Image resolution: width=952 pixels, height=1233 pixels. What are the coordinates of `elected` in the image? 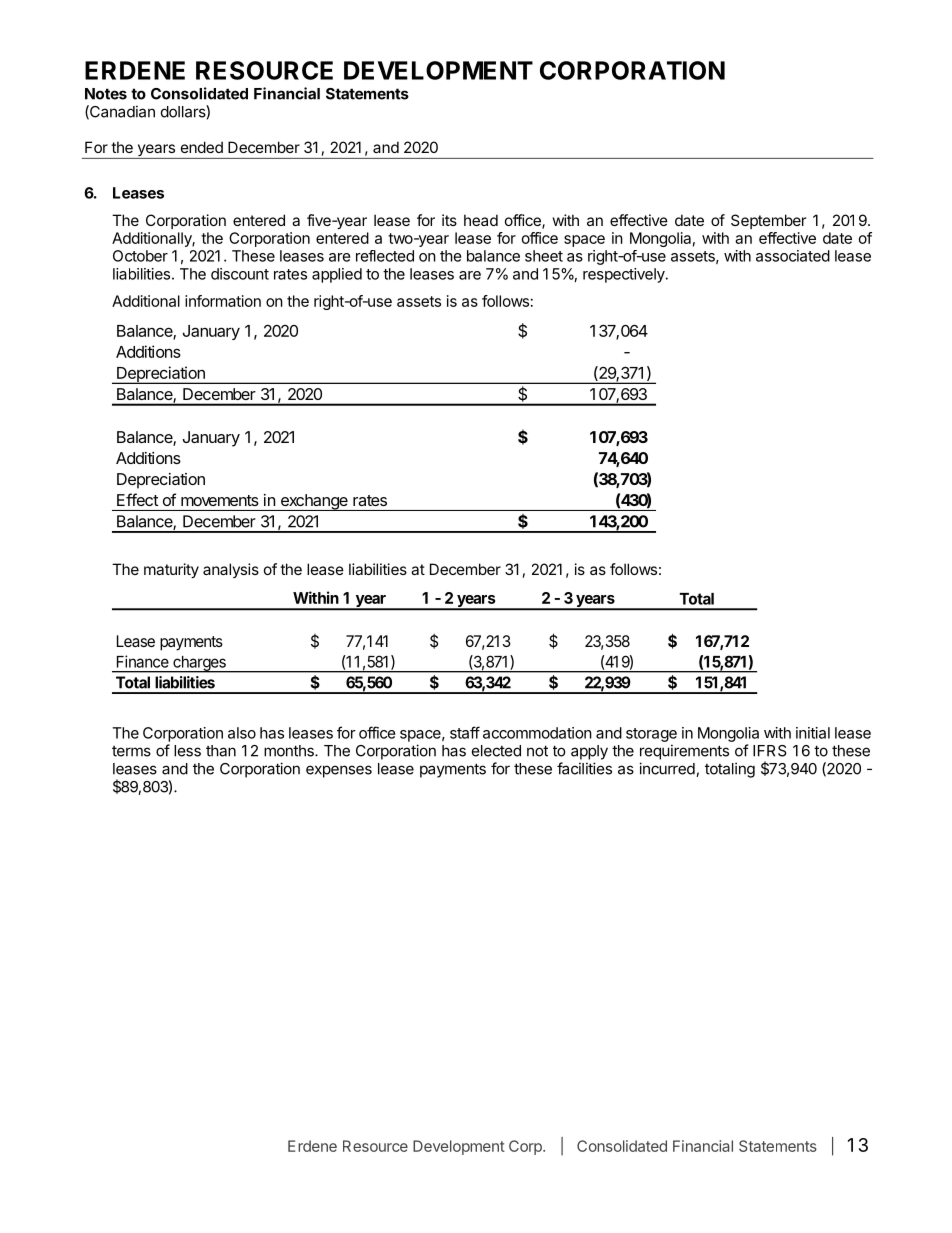 It's located at (496, 751).
